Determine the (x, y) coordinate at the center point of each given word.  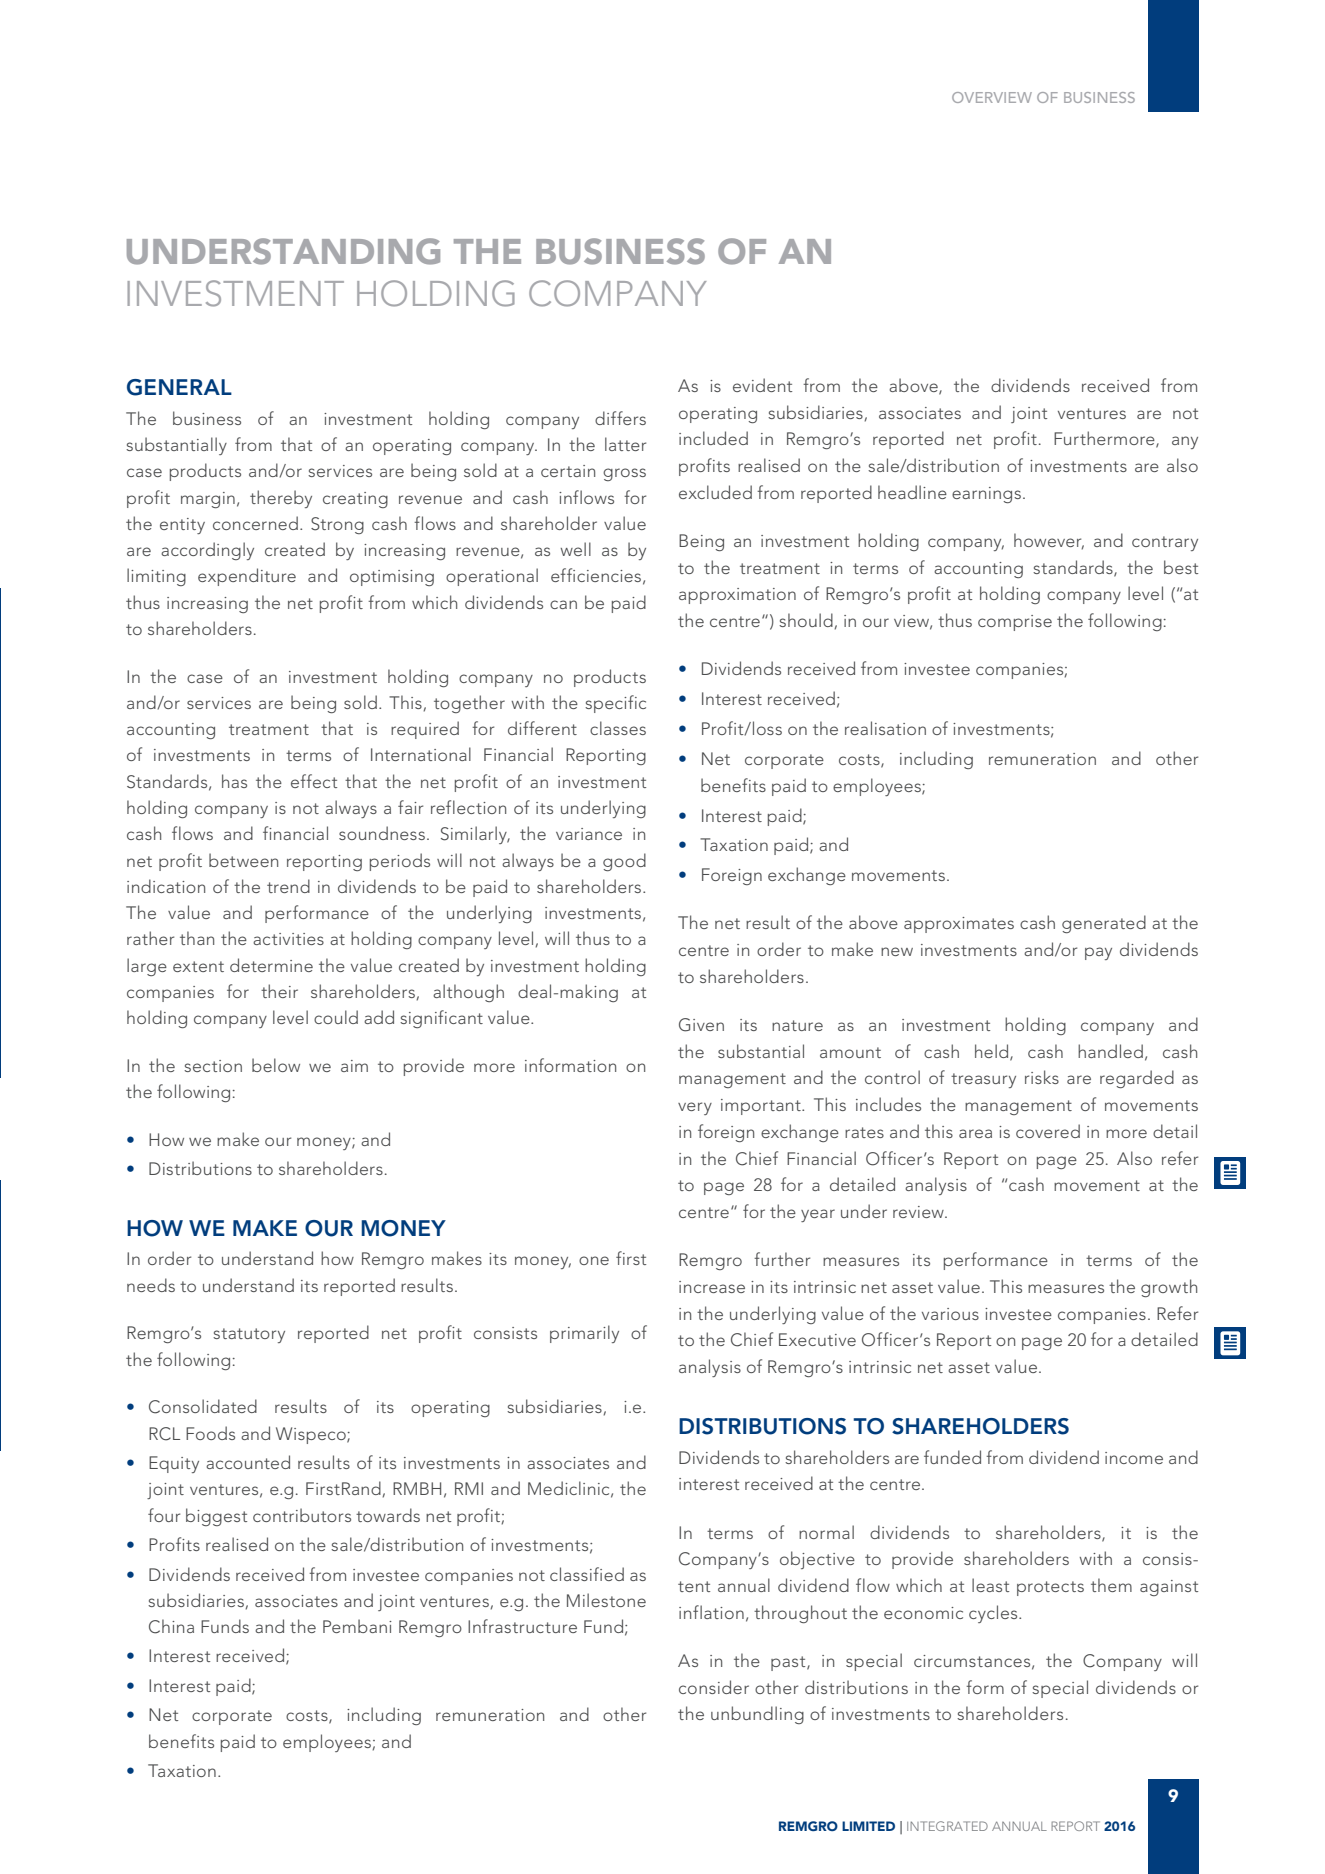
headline (912, 492)
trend (288, 886)
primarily (584, 1334)
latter (625, 444)
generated (1104, 924)
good (624, 862)
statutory (249, 1335)
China (171, 1626)
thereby (281, 499)
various (950, 1314)
